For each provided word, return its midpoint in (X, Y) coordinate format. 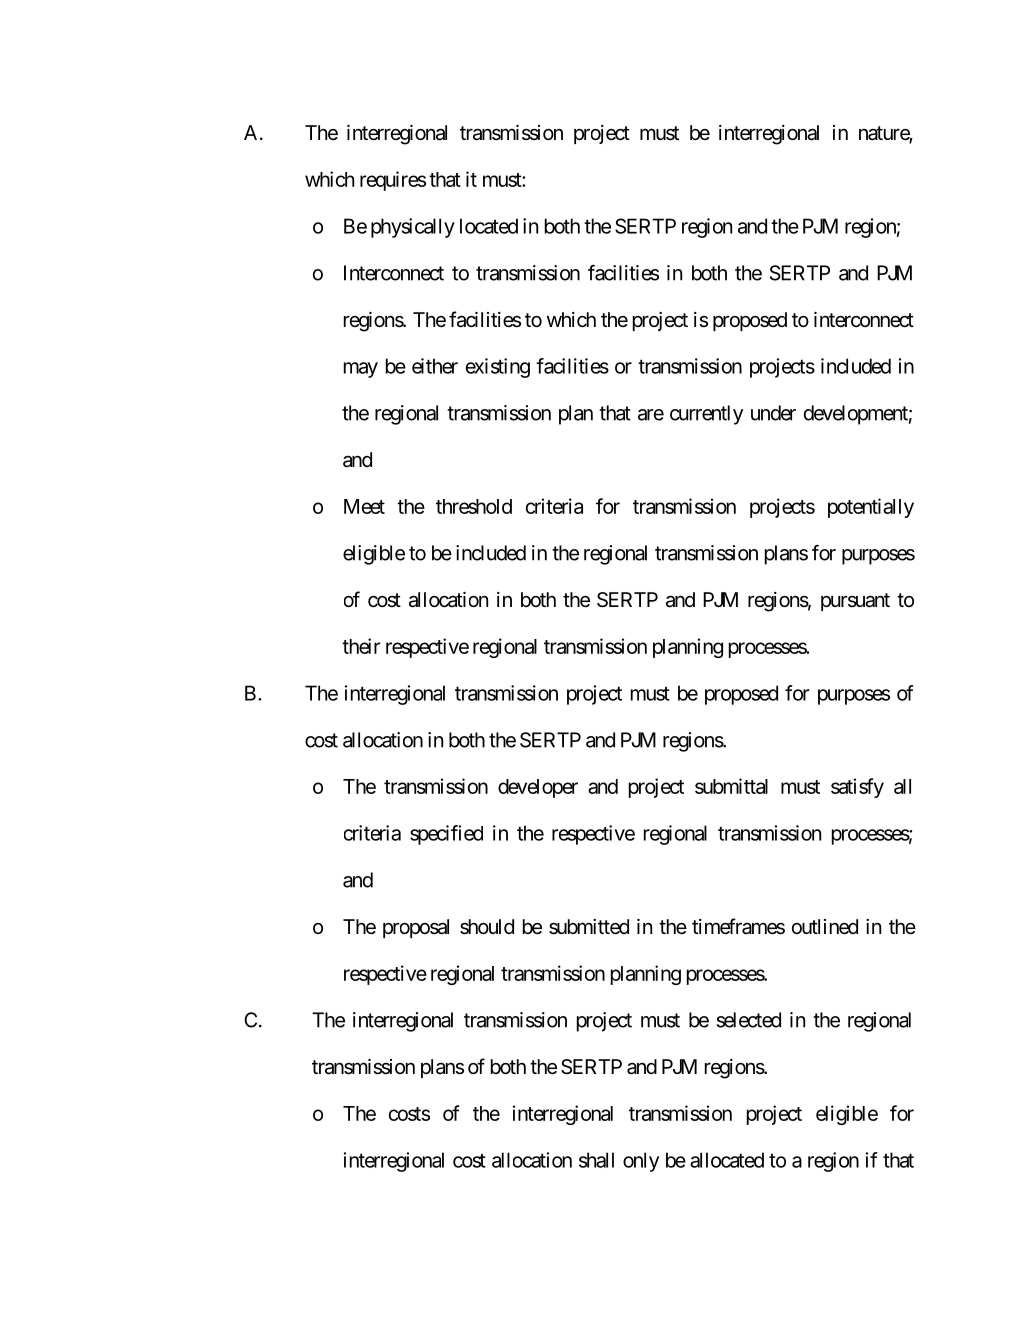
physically (413, 228)
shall (596, 1160)
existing (498, 368)
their (361, 646)
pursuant (855, 602)
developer (538, 788)
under (773, 413)
